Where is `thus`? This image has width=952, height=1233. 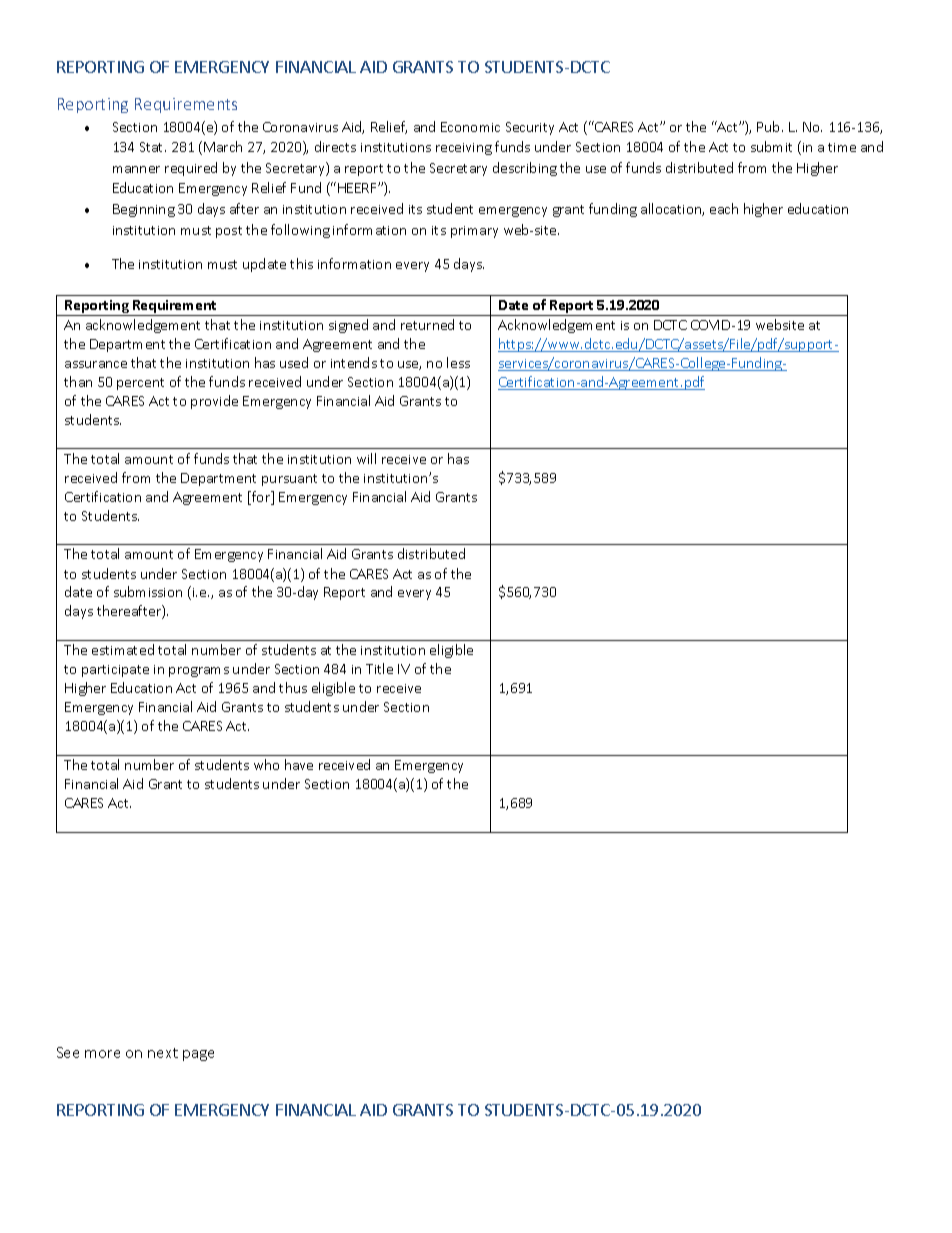 thus is located at coordinates (293, 687).
